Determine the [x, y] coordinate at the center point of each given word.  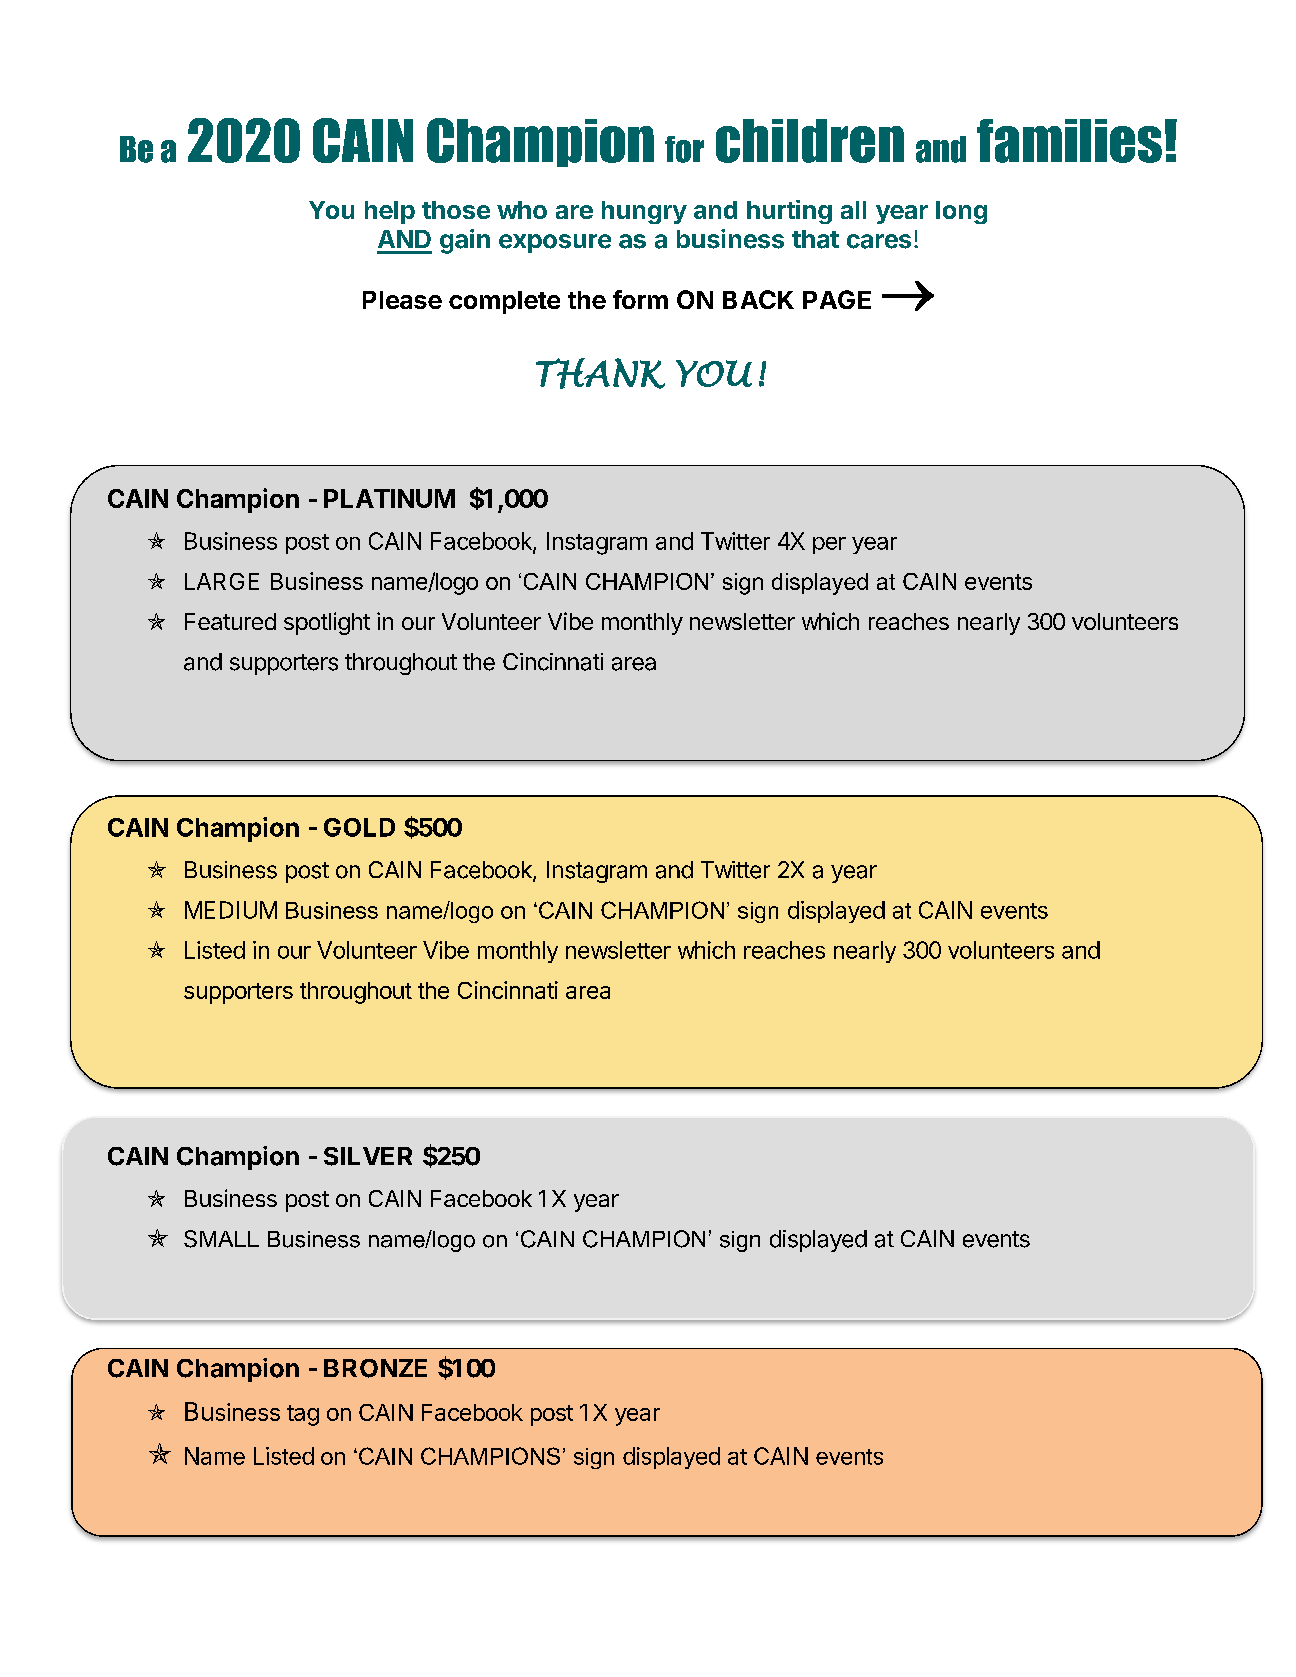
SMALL [221, 1239]
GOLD [359, 827]
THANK [600, 373]
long [961, 212]
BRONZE [375, 1368]
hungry [644, 212]
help [390, 212]
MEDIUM [231, 910]
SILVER [368, 1156]
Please [402, 300]
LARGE [222, 581]
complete [504, 302]
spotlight [327, 623]
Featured [230, 621]
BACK [758, 299]
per [829, 545]
